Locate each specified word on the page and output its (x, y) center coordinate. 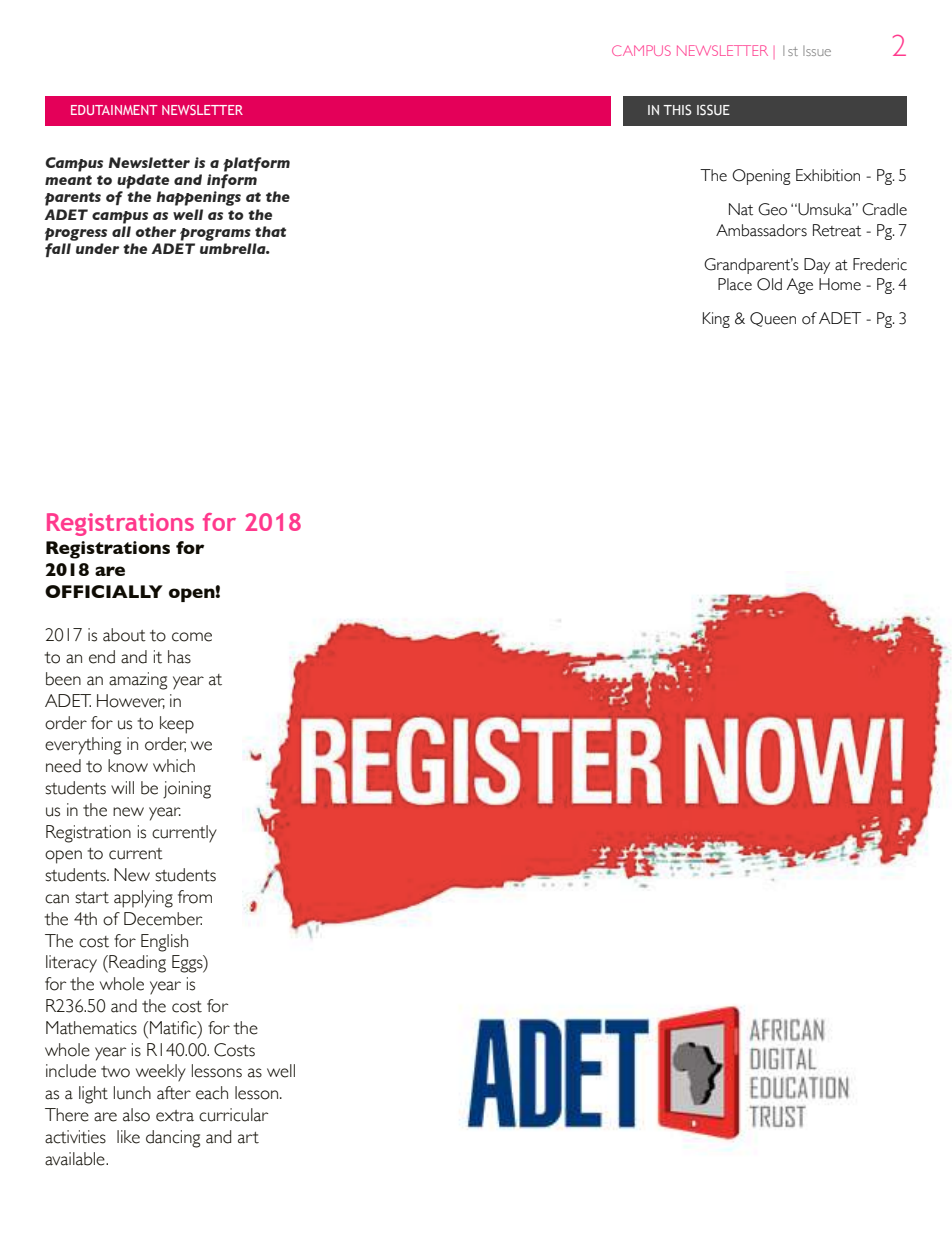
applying (143, 899)
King (716, 320)
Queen (773, 319)
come (192, 637)
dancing (173, 1139)
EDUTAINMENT (114, 110)
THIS (677, 109)
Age (800, 286)
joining (187, 790)
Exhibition (828, 175)
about (124, 635)
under (97, 248)
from (195, 897)
